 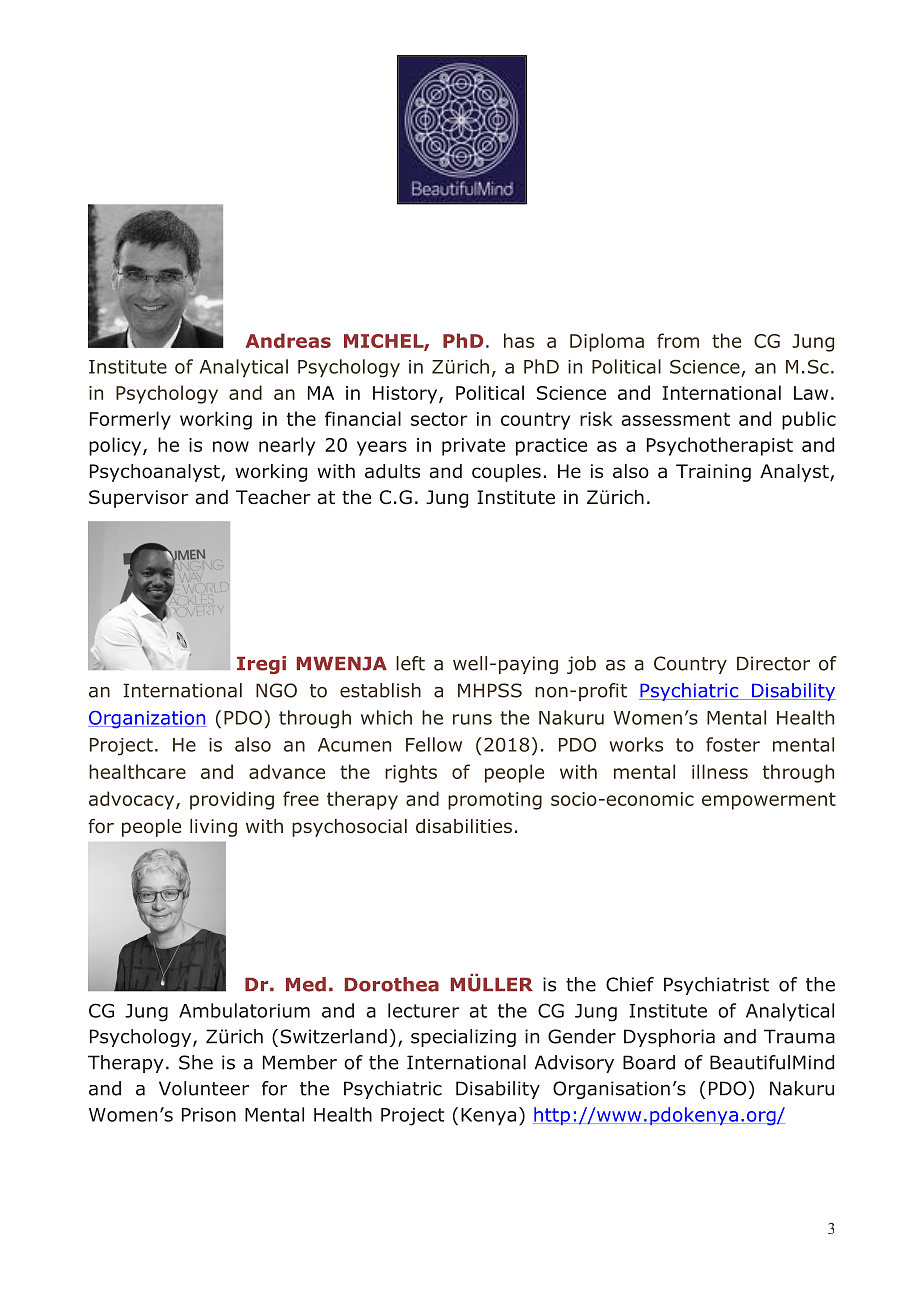 What do you see at coordinates (733, 744) in the screenshot?
I see `foster` at bounding box center [733, 744].
